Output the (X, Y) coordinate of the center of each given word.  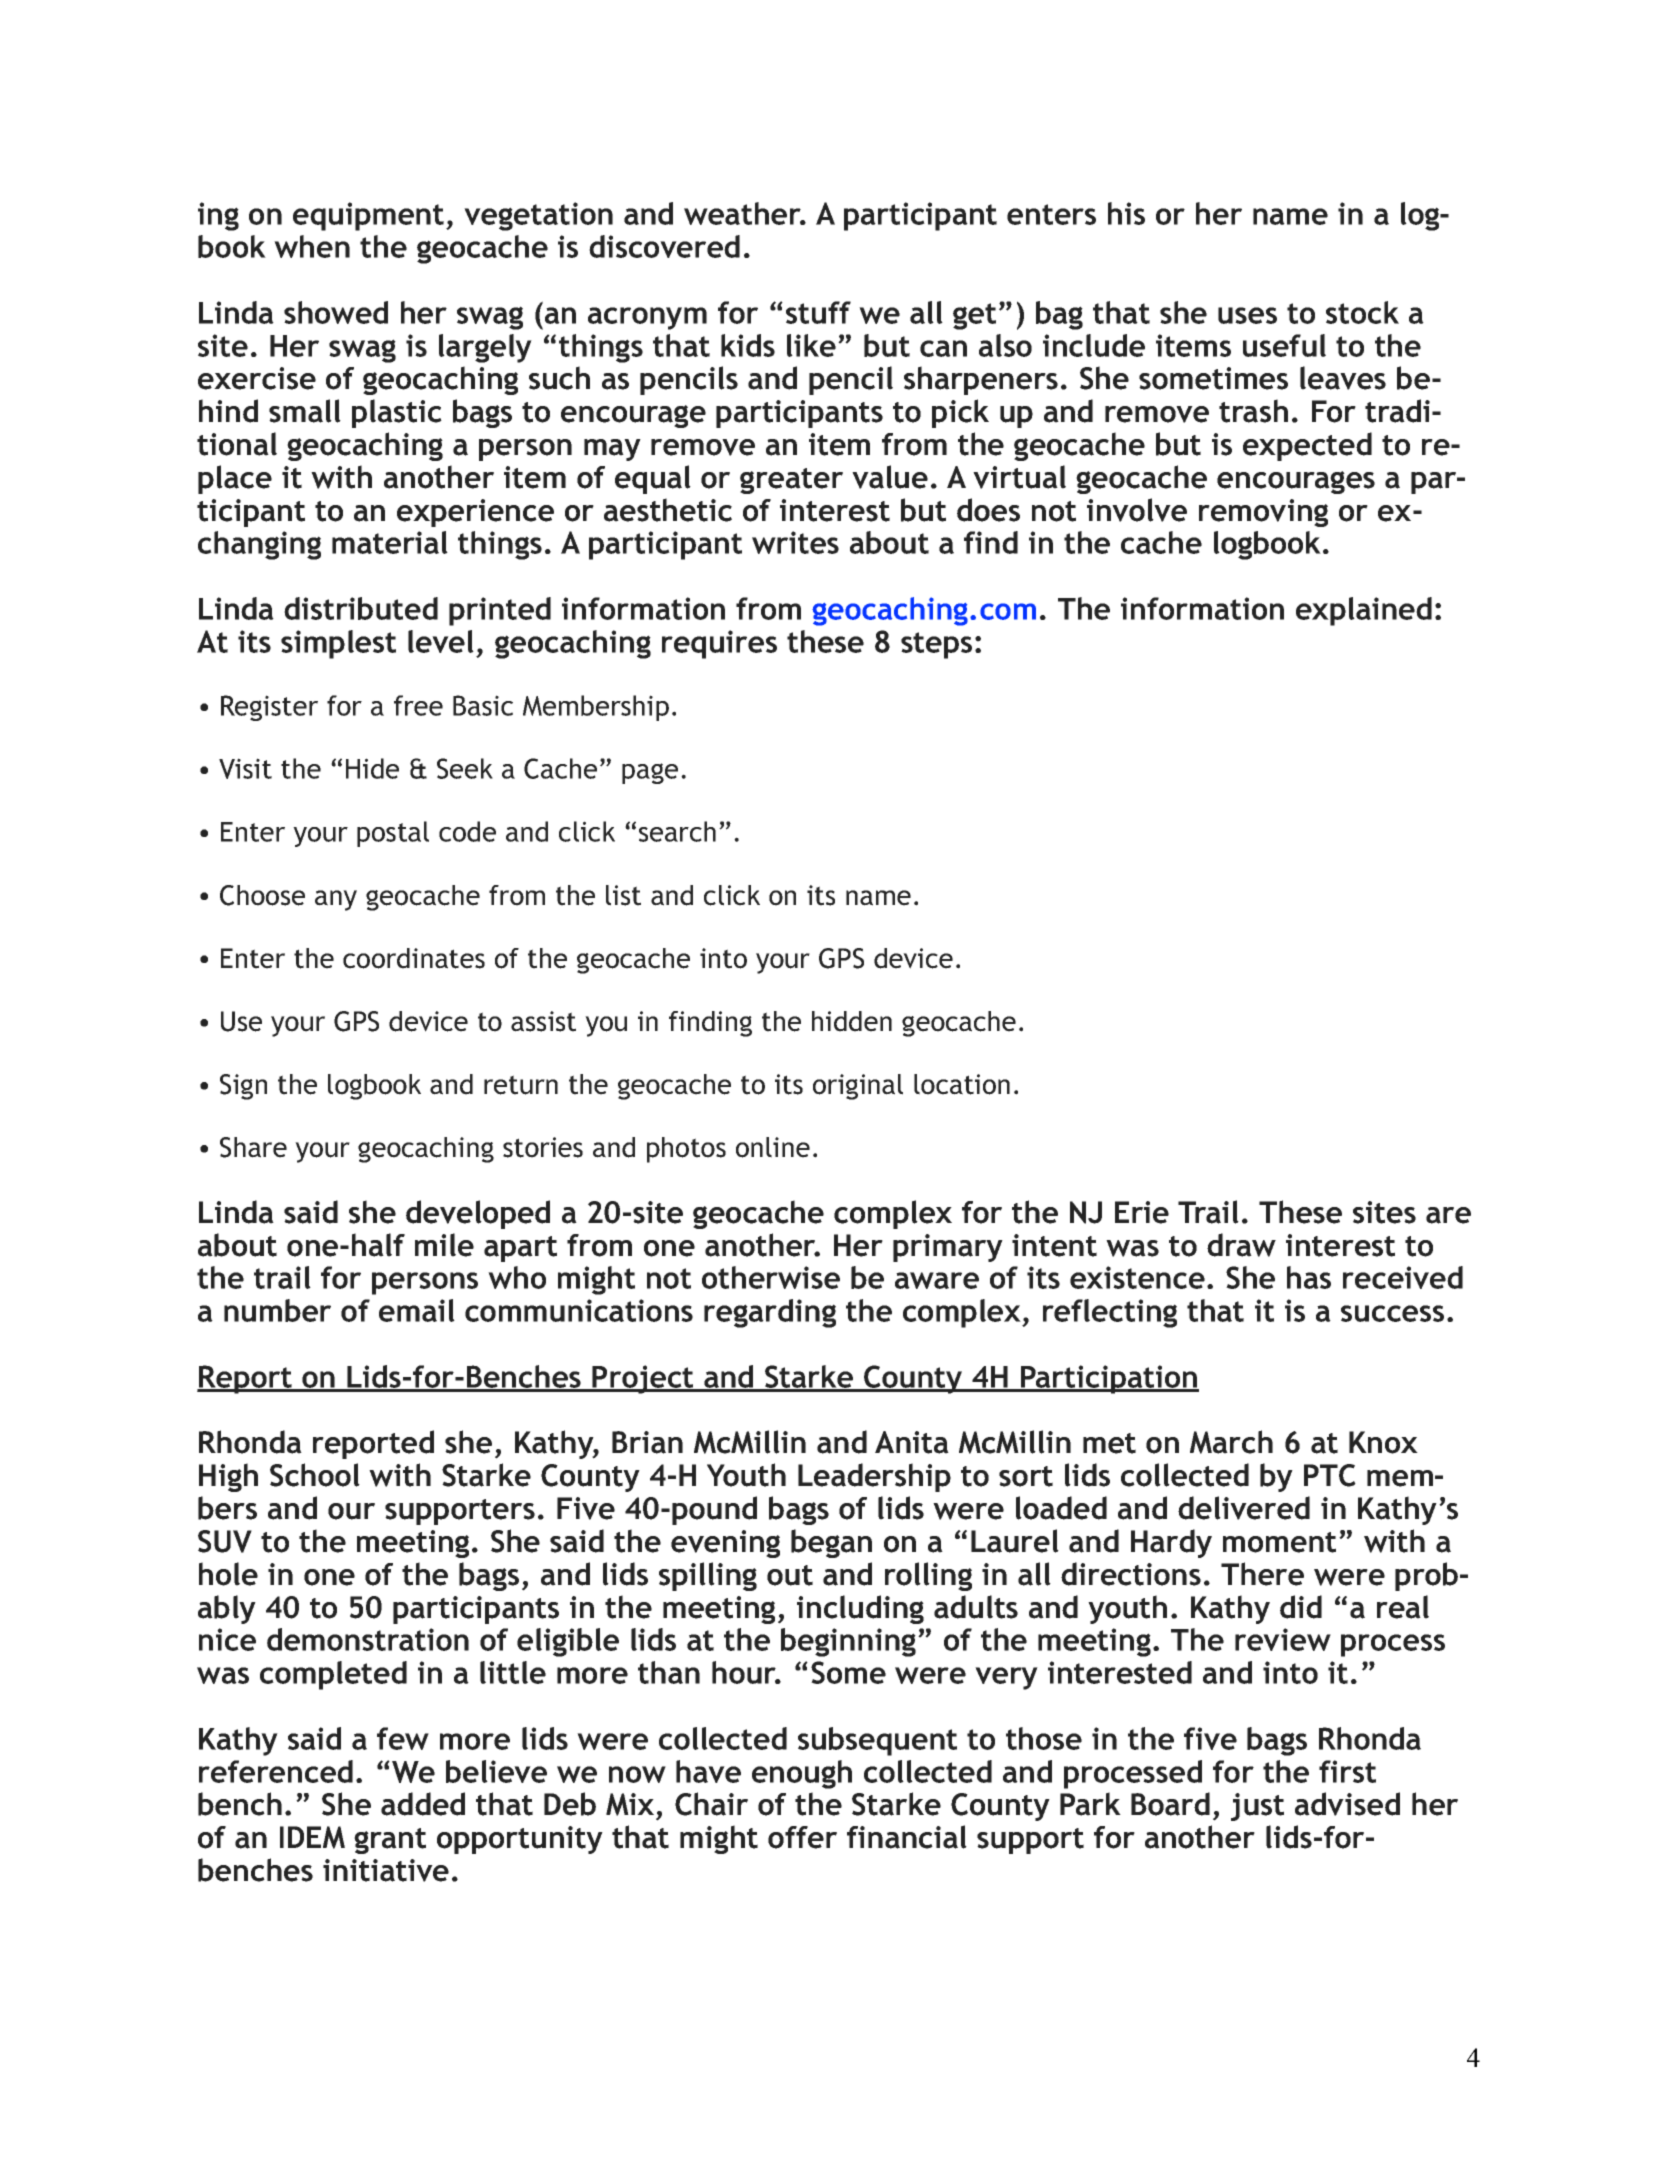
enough (802, 1774)
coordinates (414, 958)
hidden (852, 1021)
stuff (818, 312)
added (423, 1804)
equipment (368, 216)
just (1257, 1807)
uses (1247, 315)
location (962, 1084)
